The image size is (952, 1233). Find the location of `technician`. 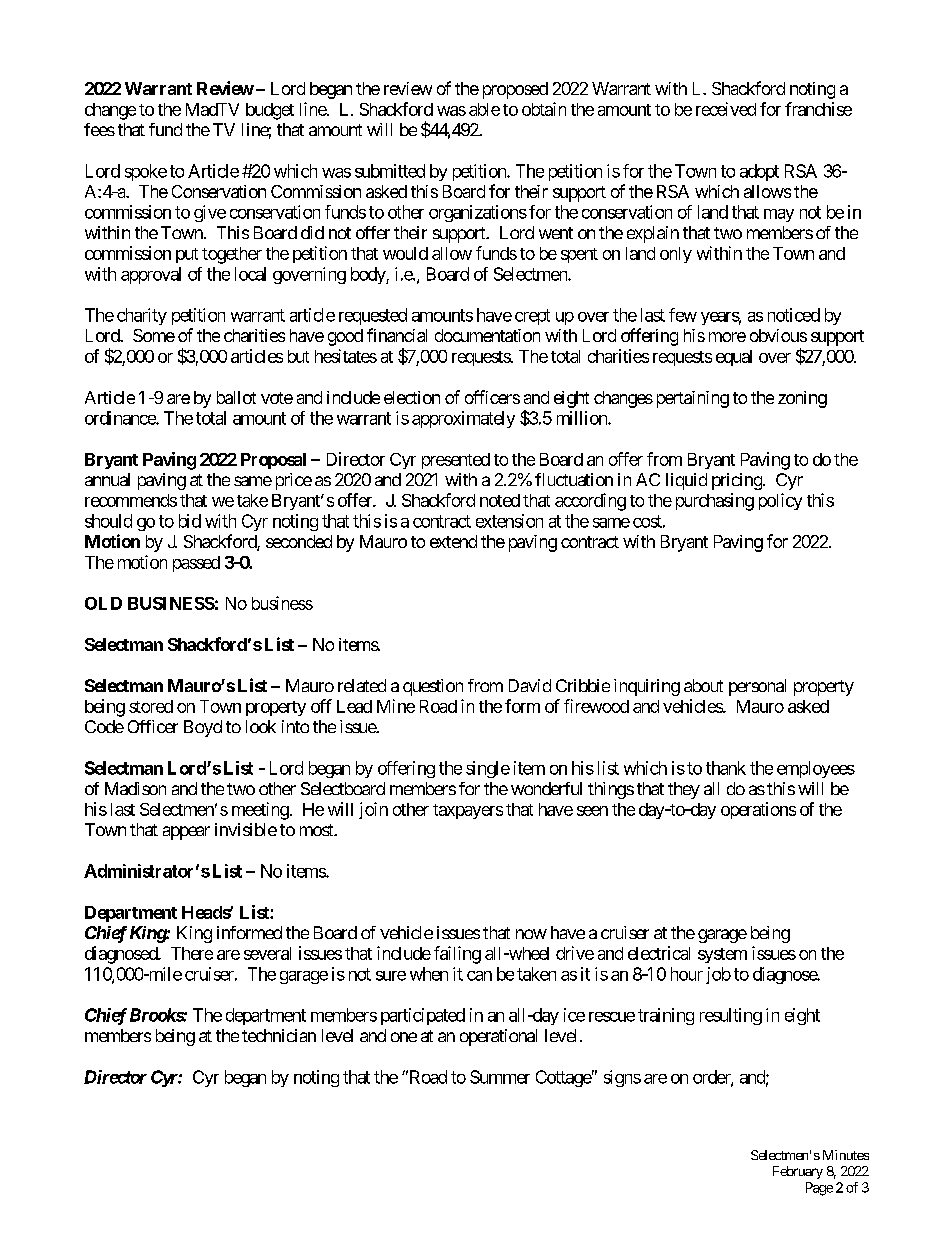

technician is located at coordinates (279, 1035).
